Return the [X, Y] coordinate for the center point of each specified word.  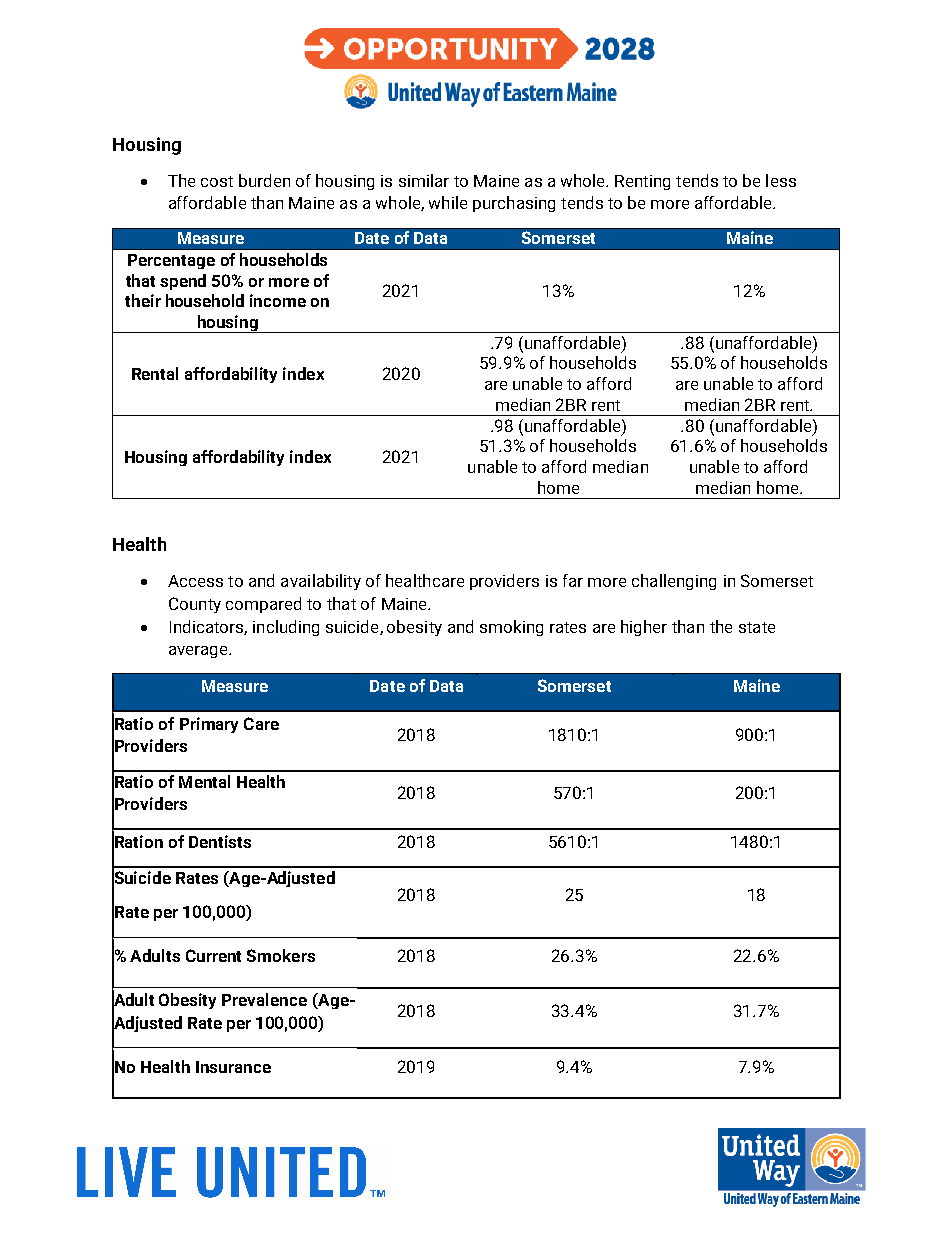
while [448, 202]
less [781, 180]
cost [217, 181]
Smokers [281, 955]
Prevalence [264, 999]
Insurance [233, 1067]
